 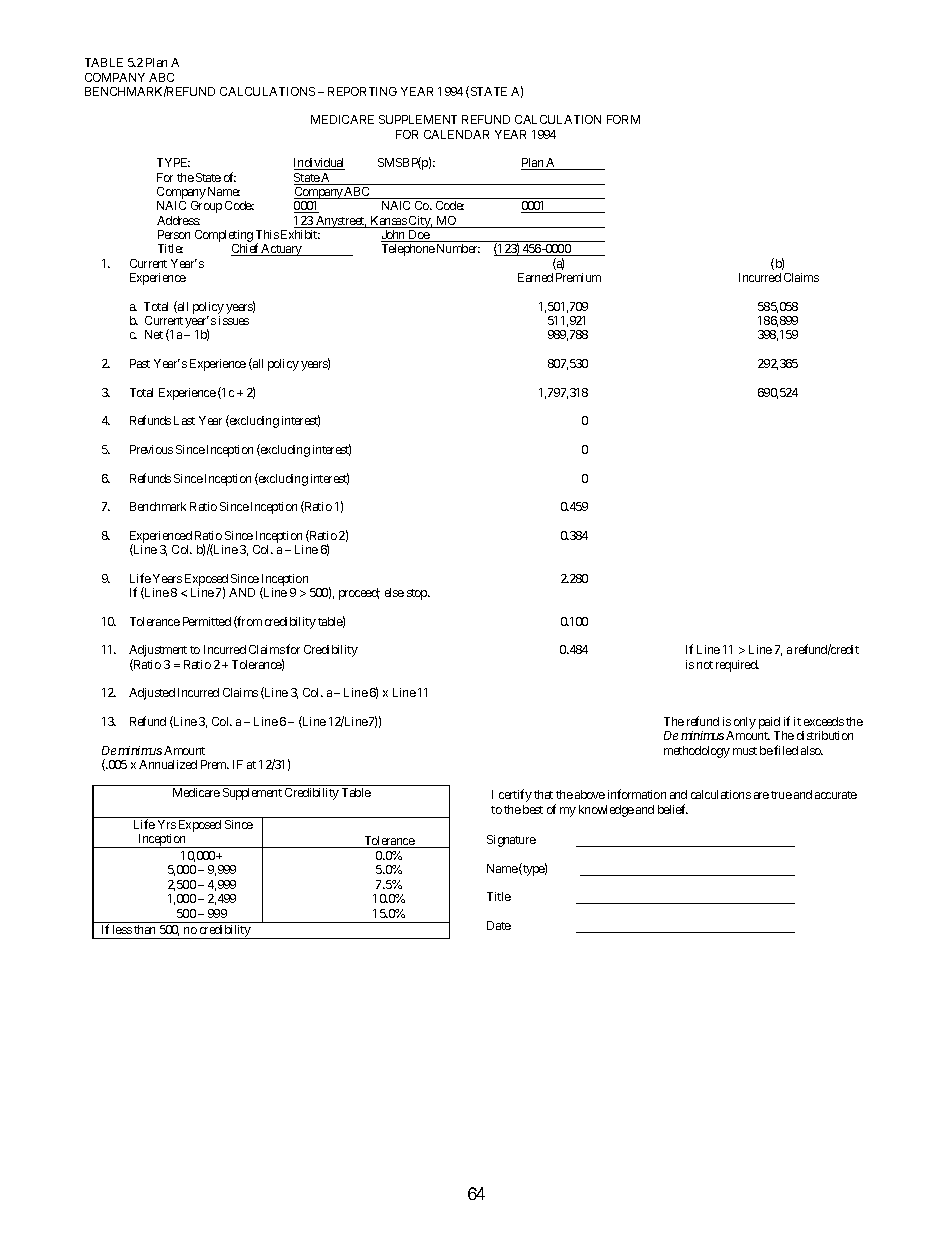 I want to click on stop, so click(x=418, y=594).
